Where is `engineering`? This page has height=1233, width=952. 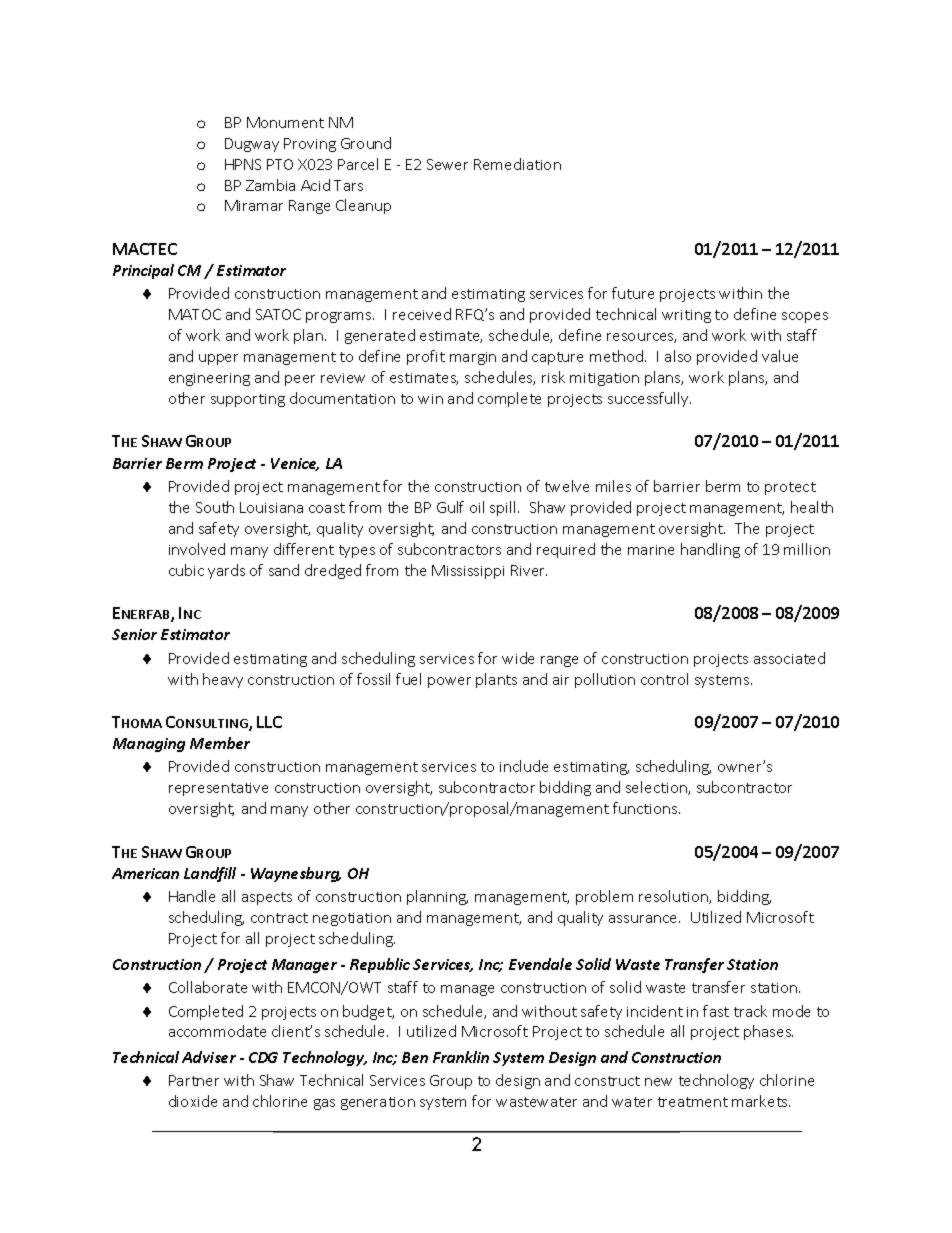
engineering is located at coordinates (209, 379).
